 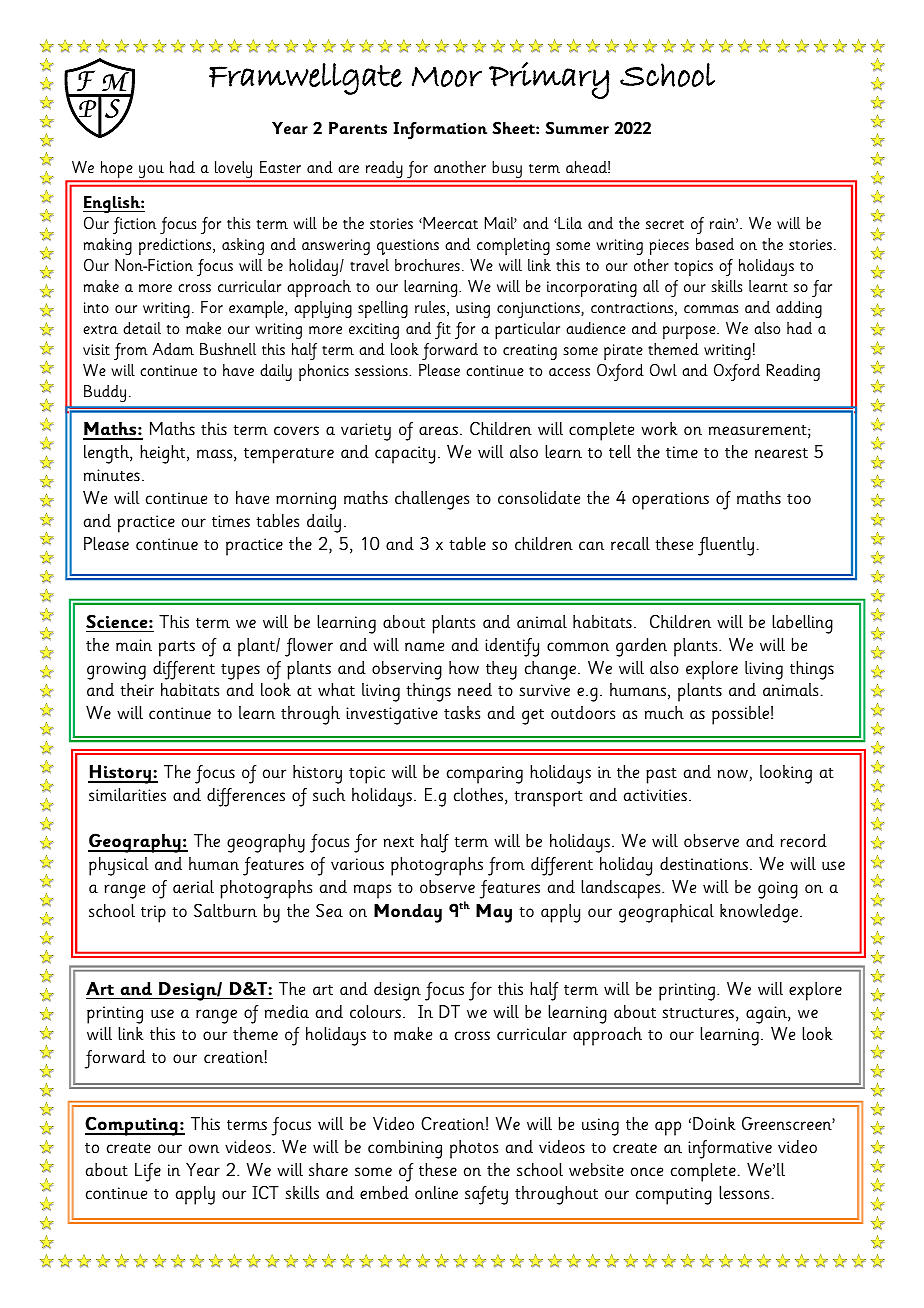 I want to click on photos, so click(x=474, y=1149).
